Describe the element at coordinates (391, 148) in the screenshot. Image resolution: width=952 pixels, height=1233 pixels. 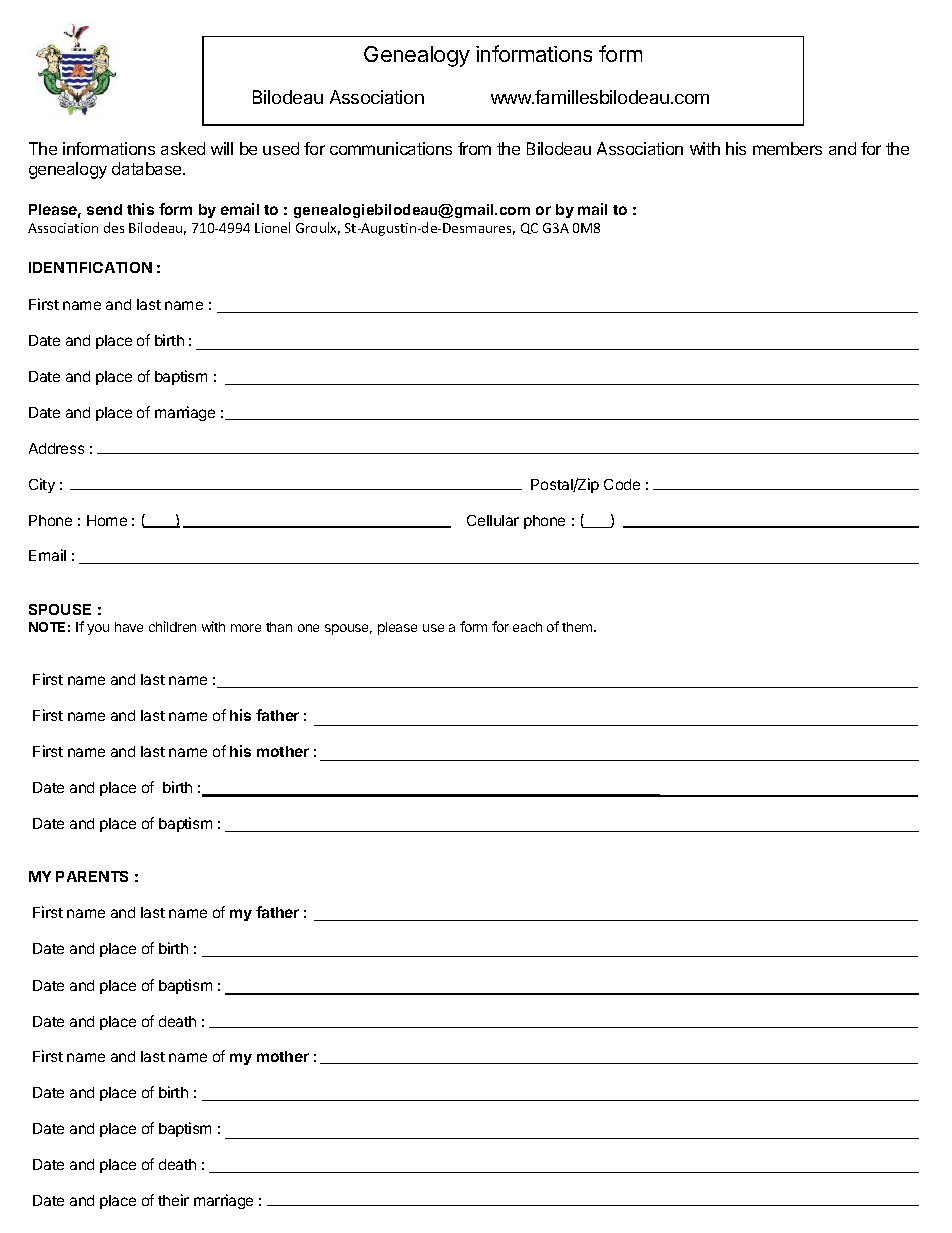
I see `communications` at that location.
